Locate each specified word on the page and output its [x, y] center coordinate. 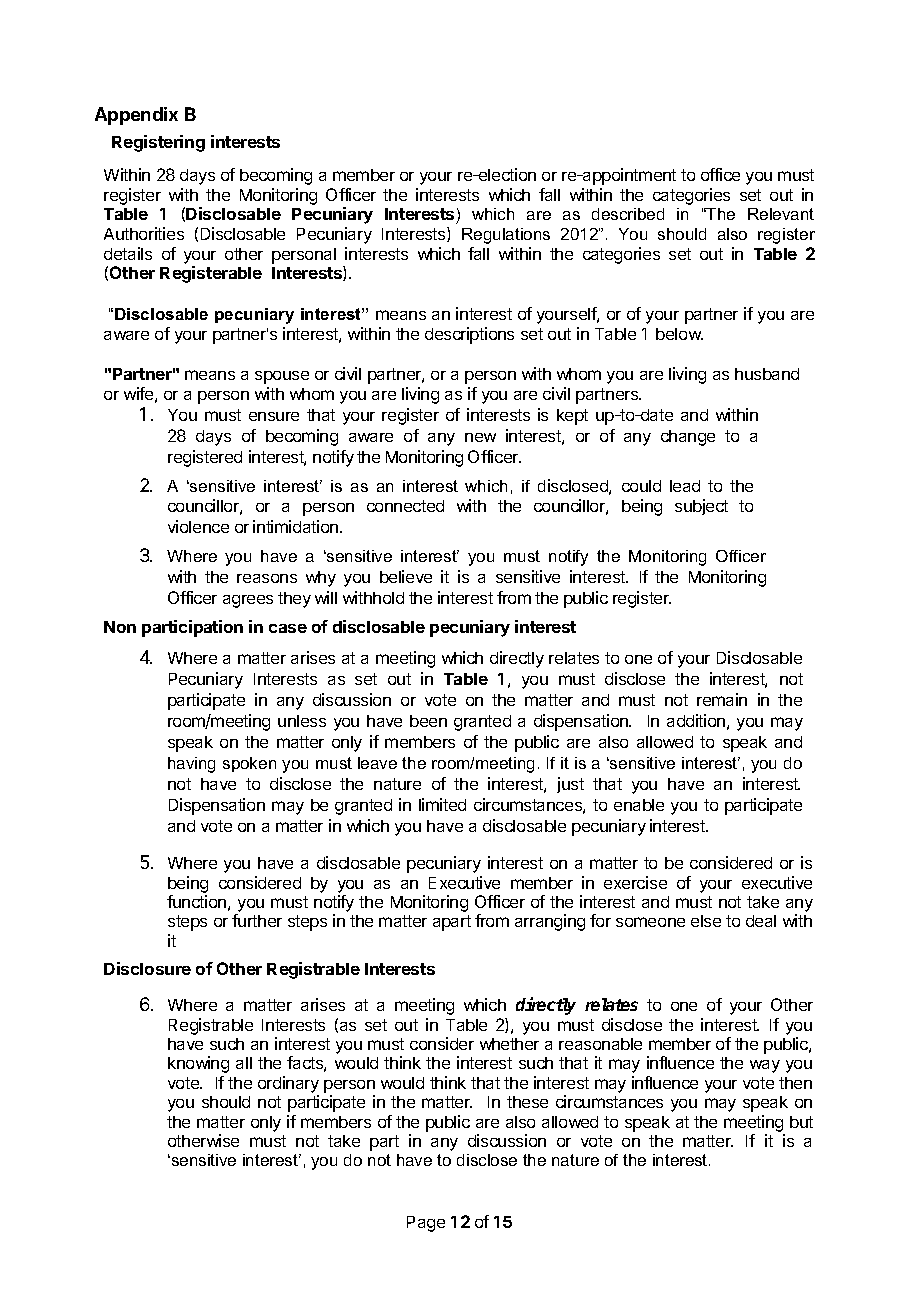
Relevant [781, 214]
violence [198, 526]
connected [405, 506]
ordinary [288, 1086]
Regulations [506, 236]
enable [639, 805]
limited [442, 804]
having [191, 765]
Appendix [136, 116]
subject [701, 507]
